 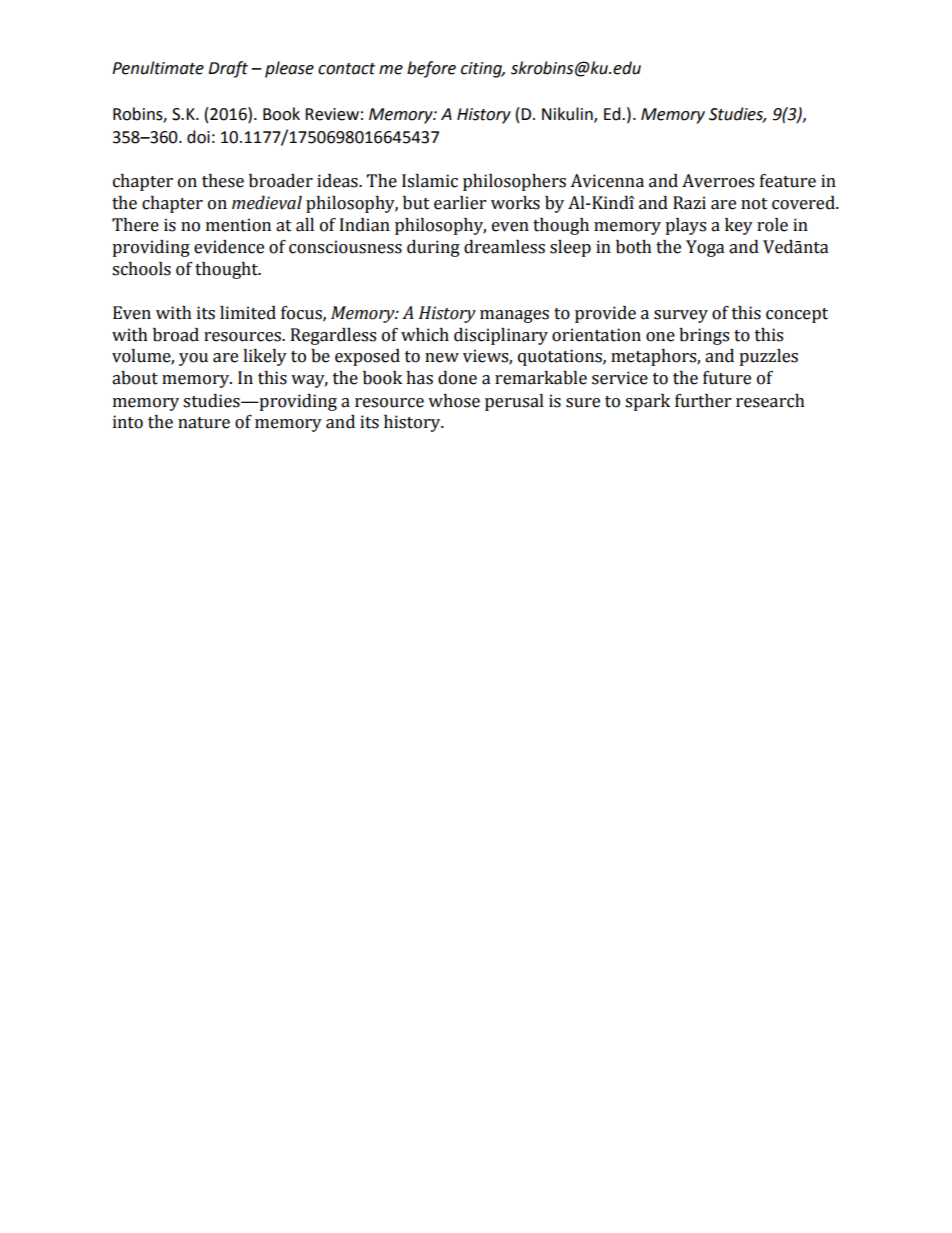 I want to click on before, so click(x=431, y=69).
